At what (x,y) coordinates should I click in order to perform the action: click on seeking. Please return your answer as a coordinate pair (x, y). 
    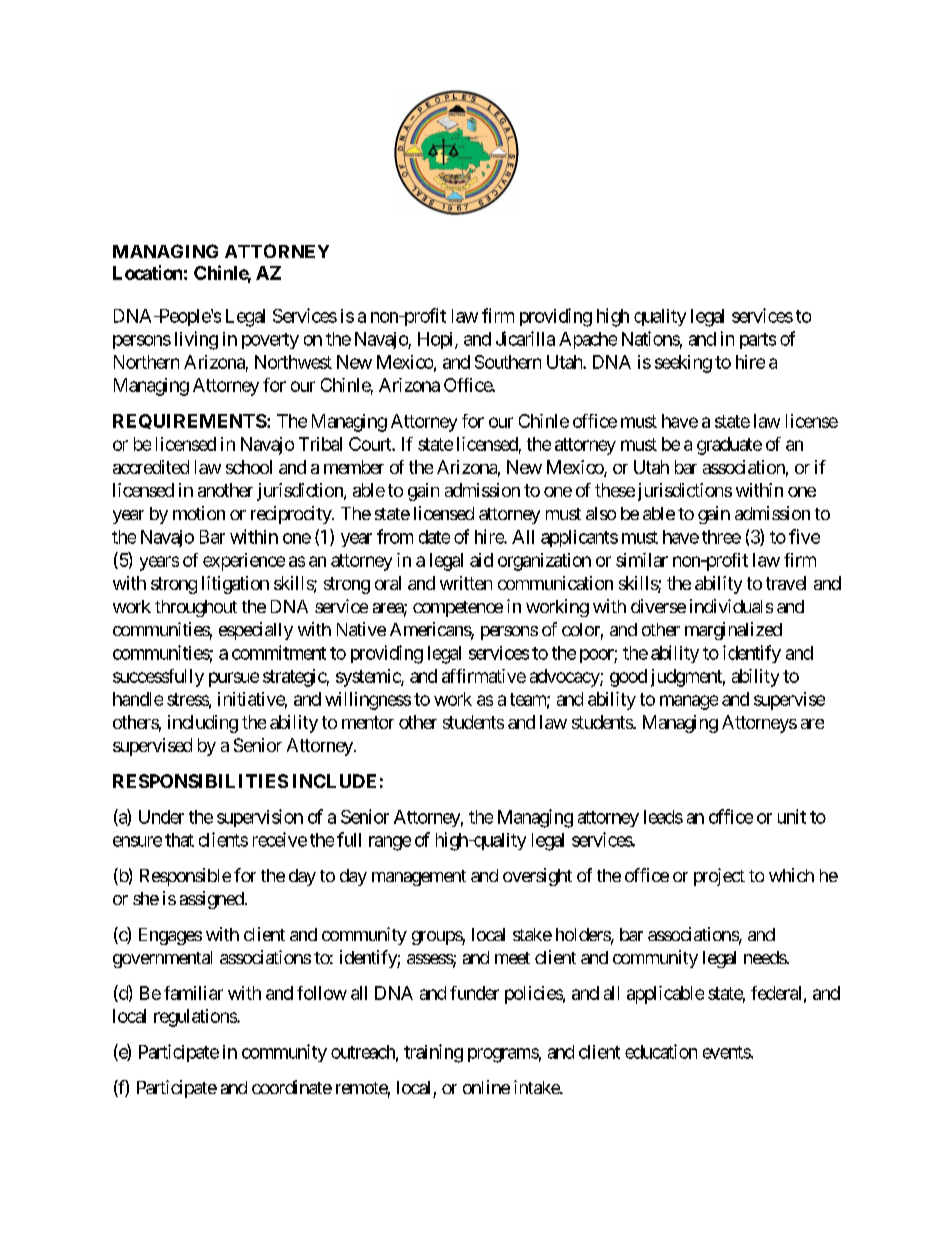
    Looking at the image, I should click on (683, 364).
